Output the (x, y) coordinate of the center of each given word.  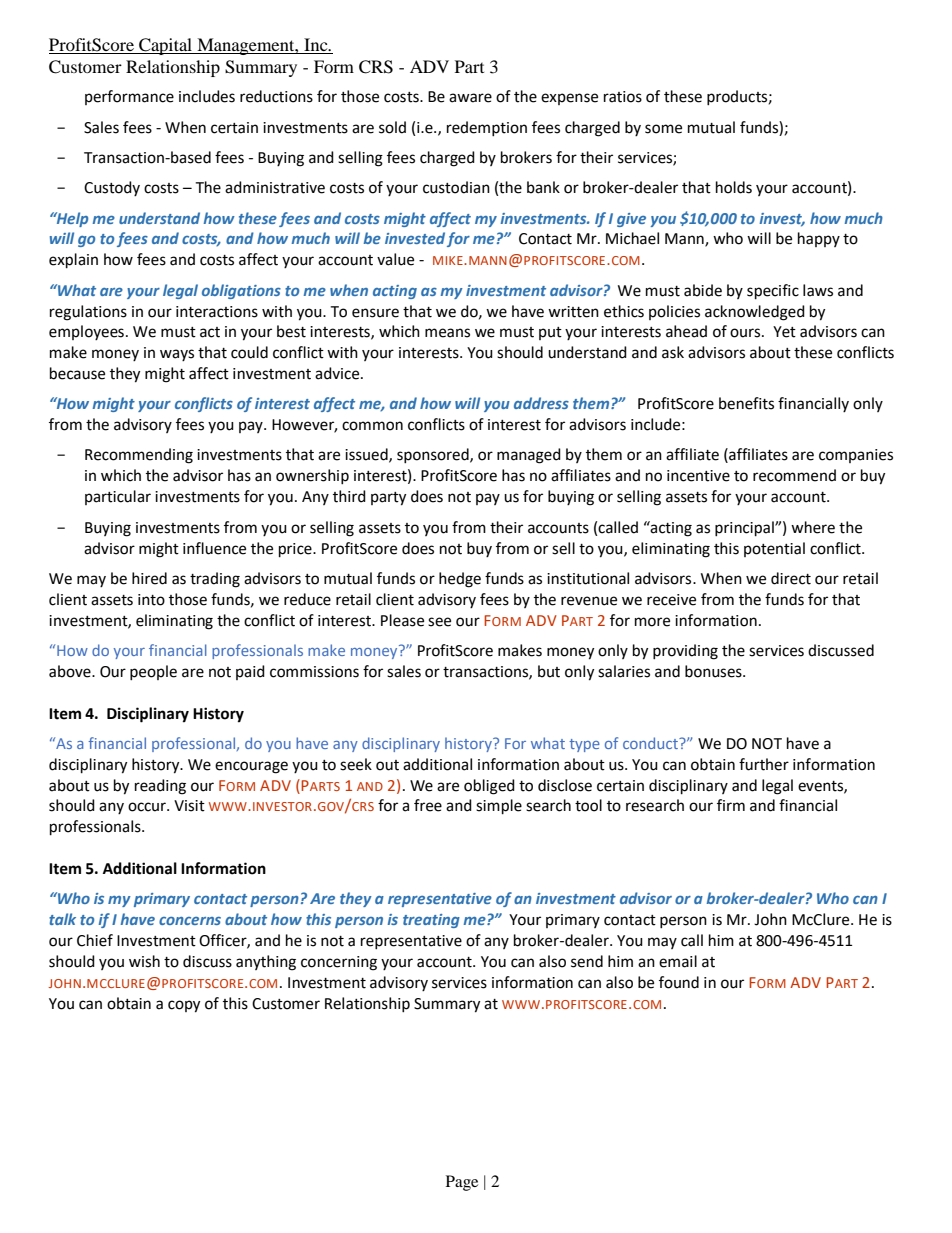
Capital (166, 46)
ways (177, 355)
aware (470, 98)
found (679, 982)
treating (431, 921)
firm (731, 805)
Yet (784, 332)
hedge (460, 580)
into (151, 600)
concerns (190, 921)
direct (791, 578)
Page (462, 1183)
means (447, 333)
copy (184, 1006)
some (663, 129)
